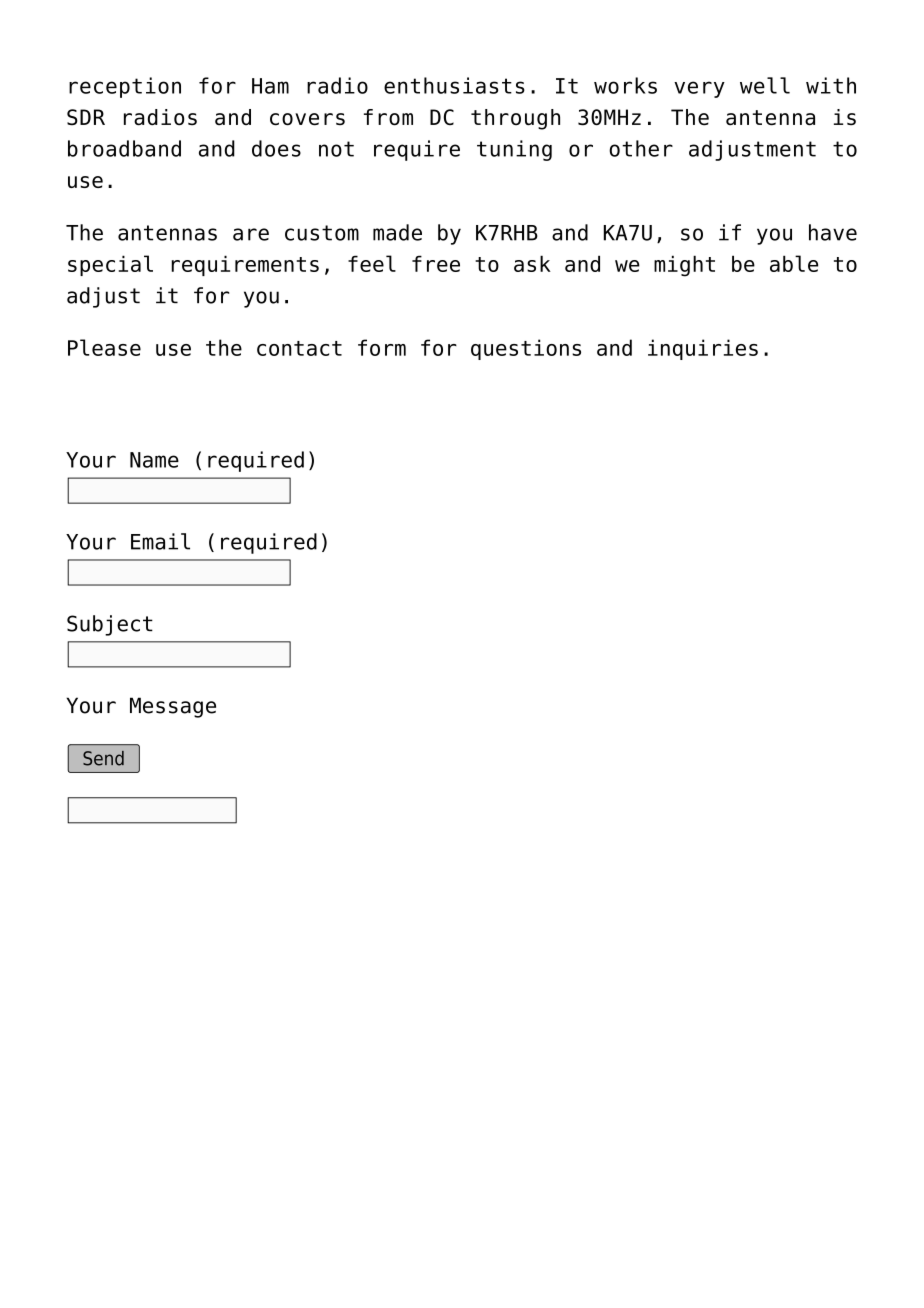 The image size is (924, 1308). Describe the element at coordinates (160, 541) in the page. I see `Email` at that location.
